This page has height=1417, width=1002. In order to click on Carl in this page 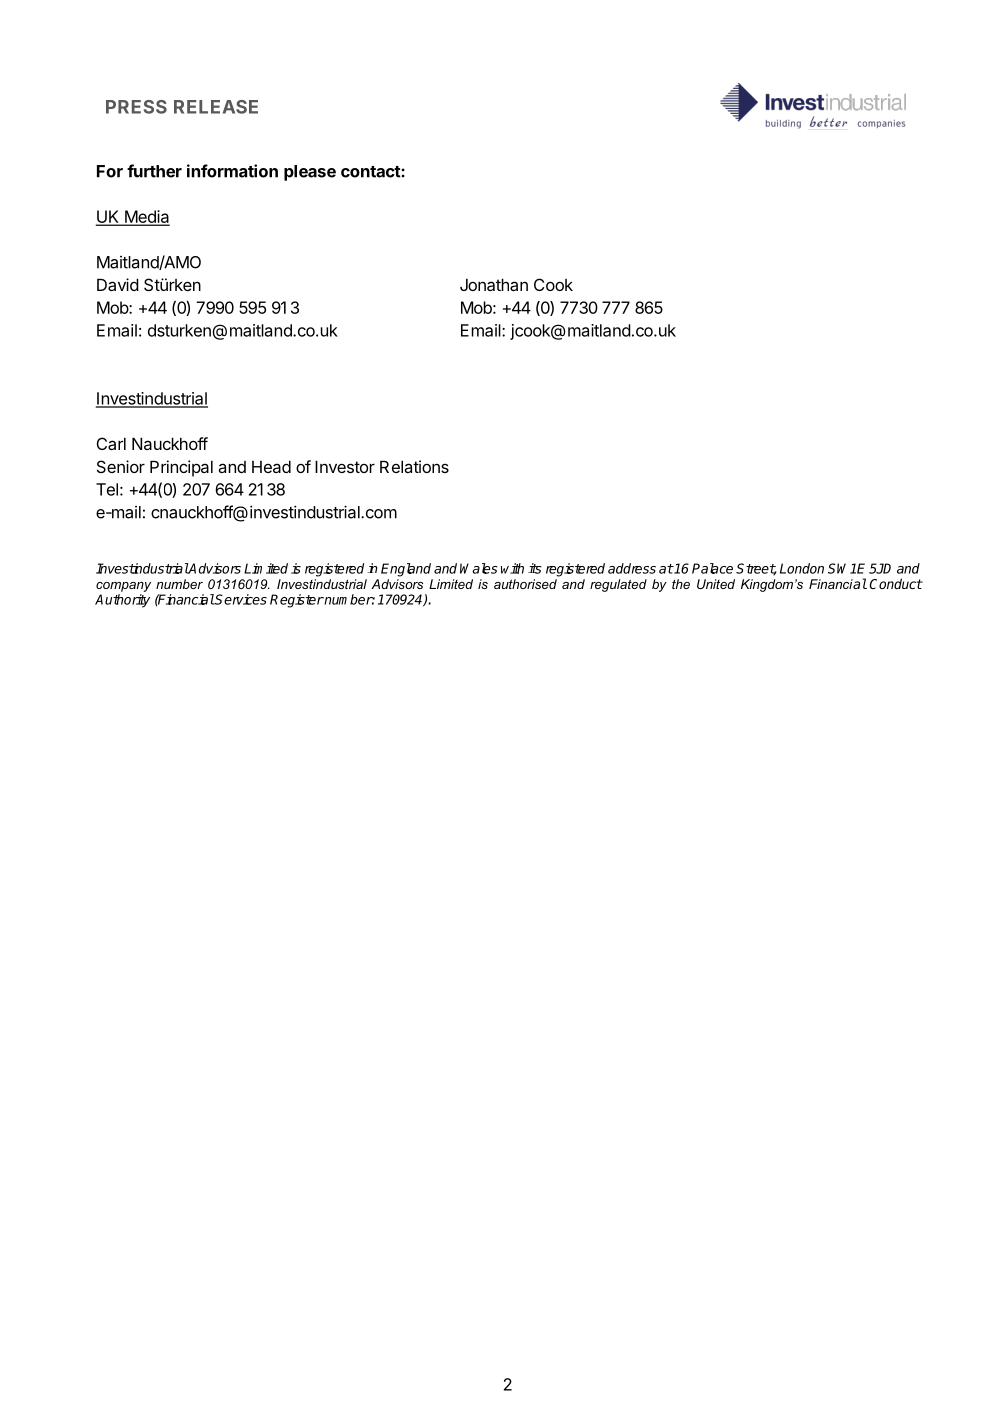, I will do `click(111, 443)`.
